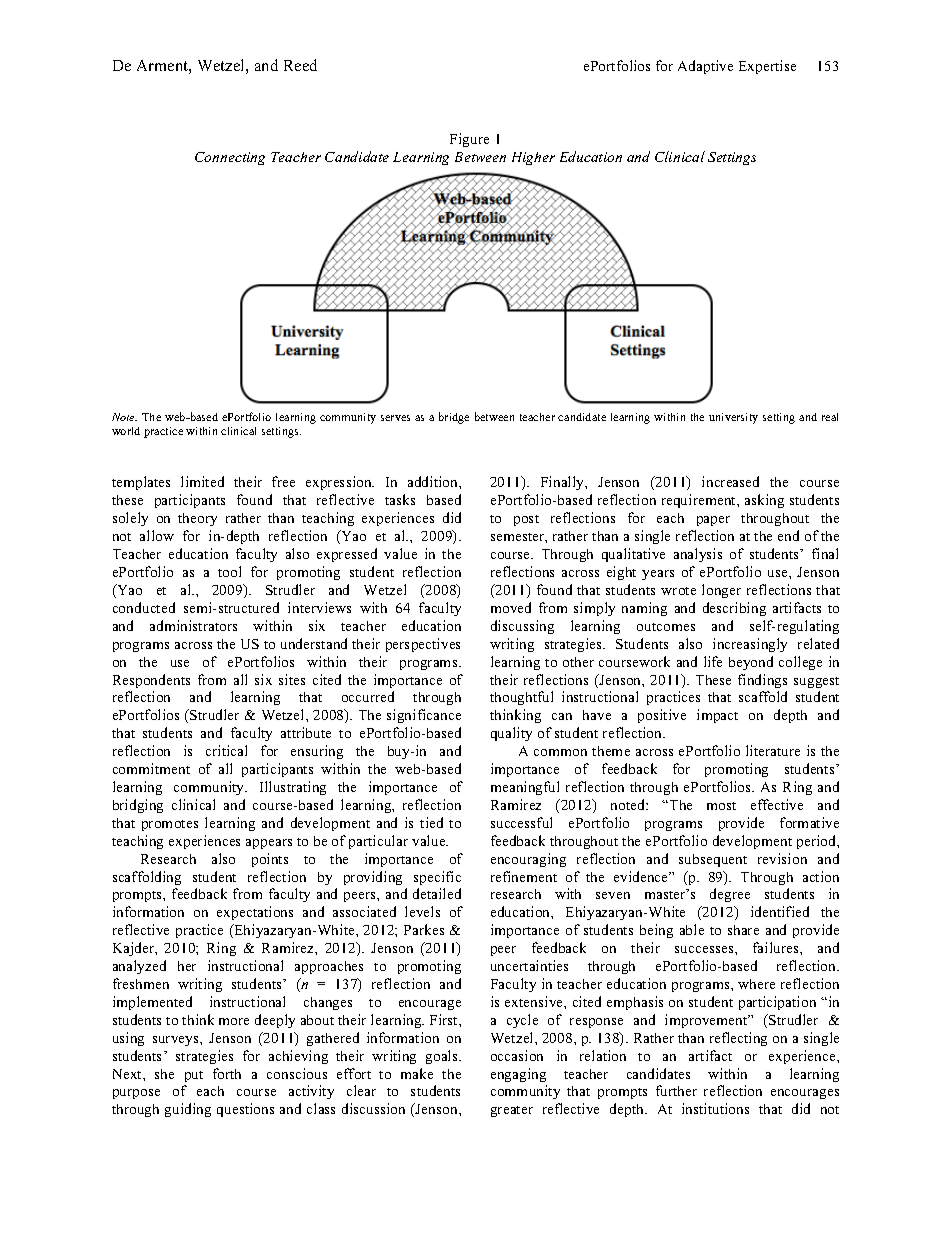 This page has width=952, height=1233. Describe the element at coordinates (194, 1076) in the page. I see `put` at that location.
